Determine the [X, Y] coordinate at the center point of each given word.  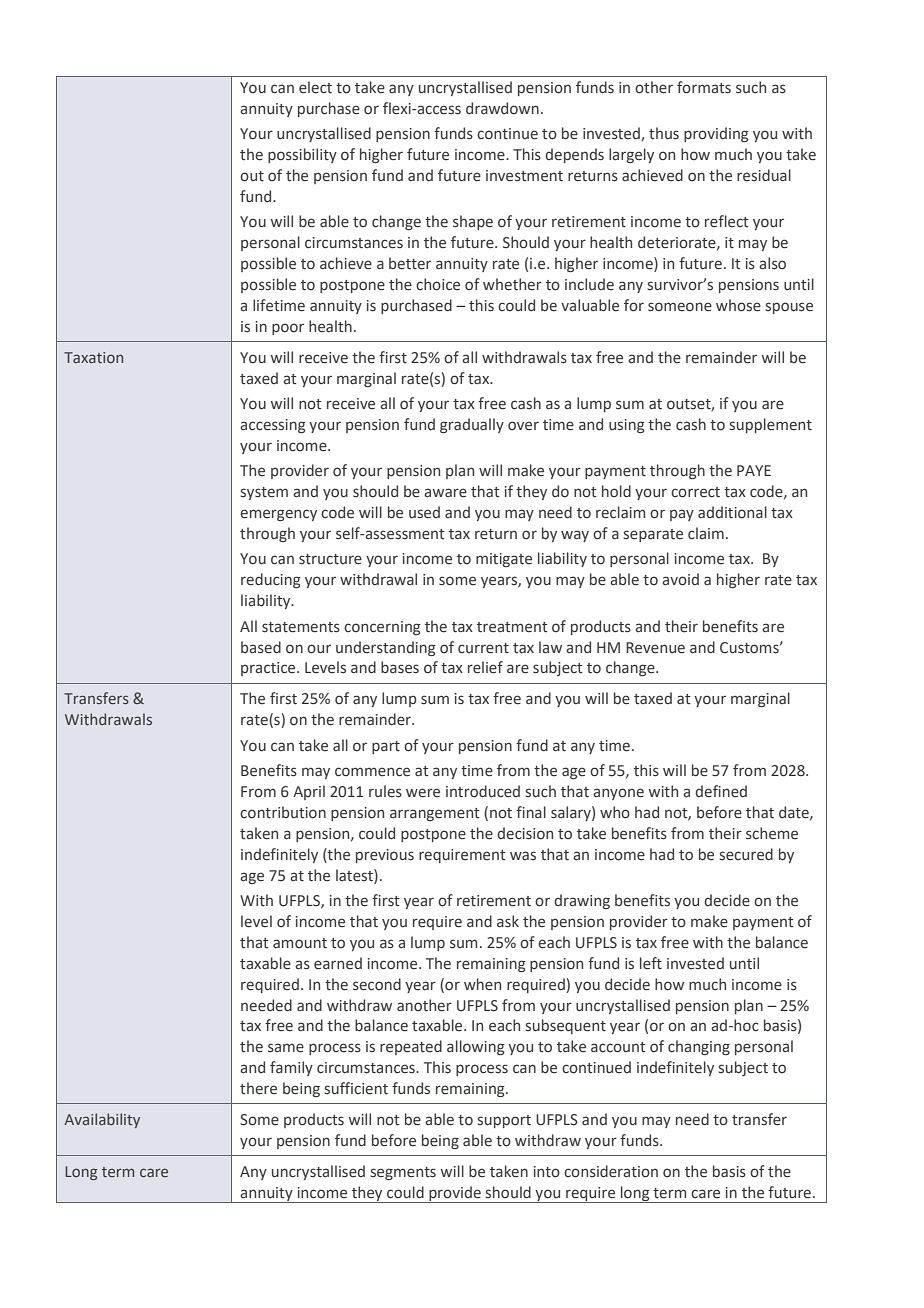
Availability [102, 1120]
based [261, 647]
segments [403, 1173]
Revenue [655, 648]
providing [716, 134]
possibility [302, 155]
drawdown [502, 108]
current [483, 648]
